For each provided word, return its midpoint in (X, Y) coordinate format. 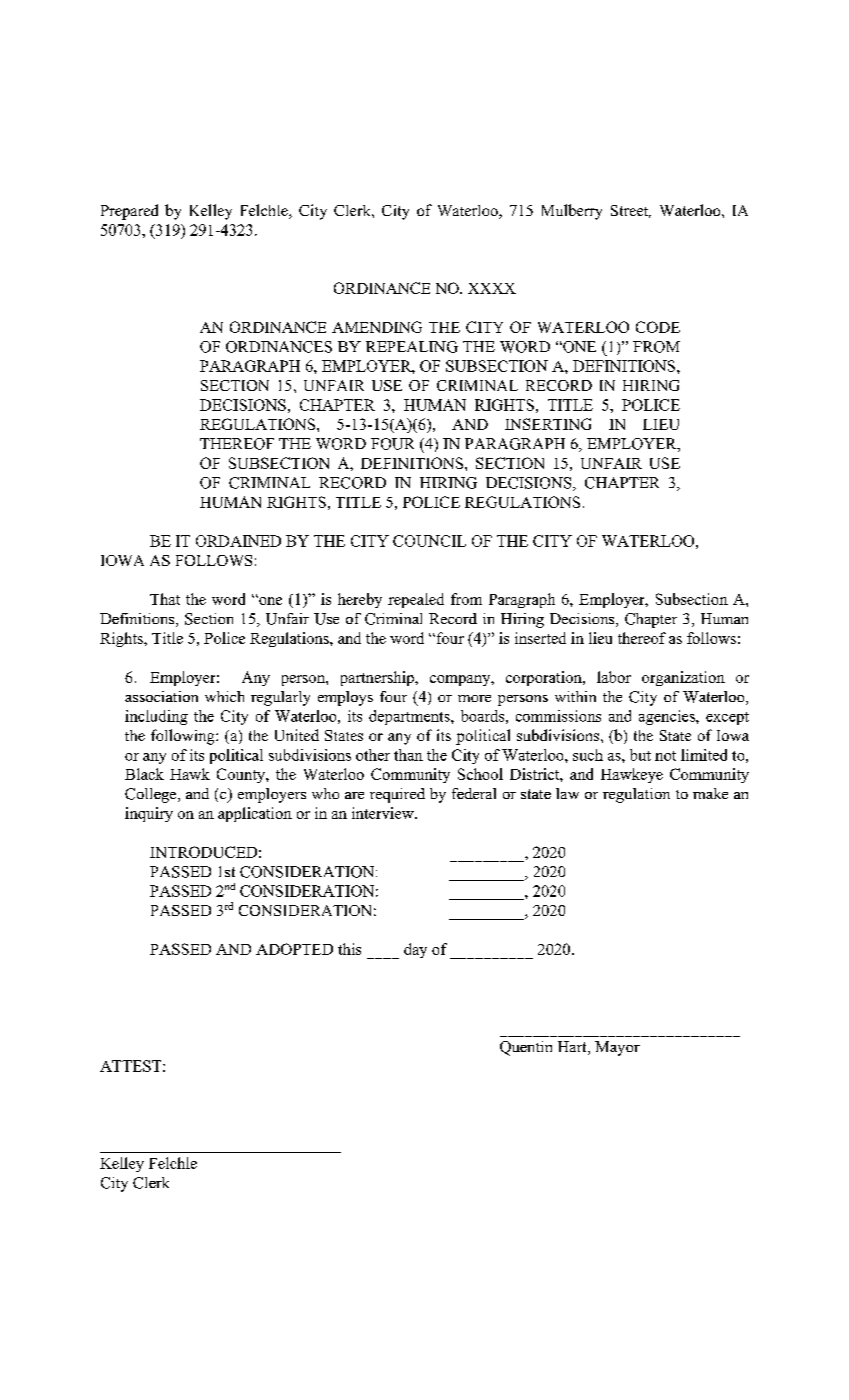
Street (631, 211)
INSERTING (548, 424)
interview (384, 813)
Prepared (129, 212)
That (165, 599)
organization (683, 678)
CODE (658, 327)
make (710, 793)
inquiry (149, 814)
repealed (416, 600)
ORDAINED (238, 541)
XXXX (492, 288)
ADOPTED (294, 949)
